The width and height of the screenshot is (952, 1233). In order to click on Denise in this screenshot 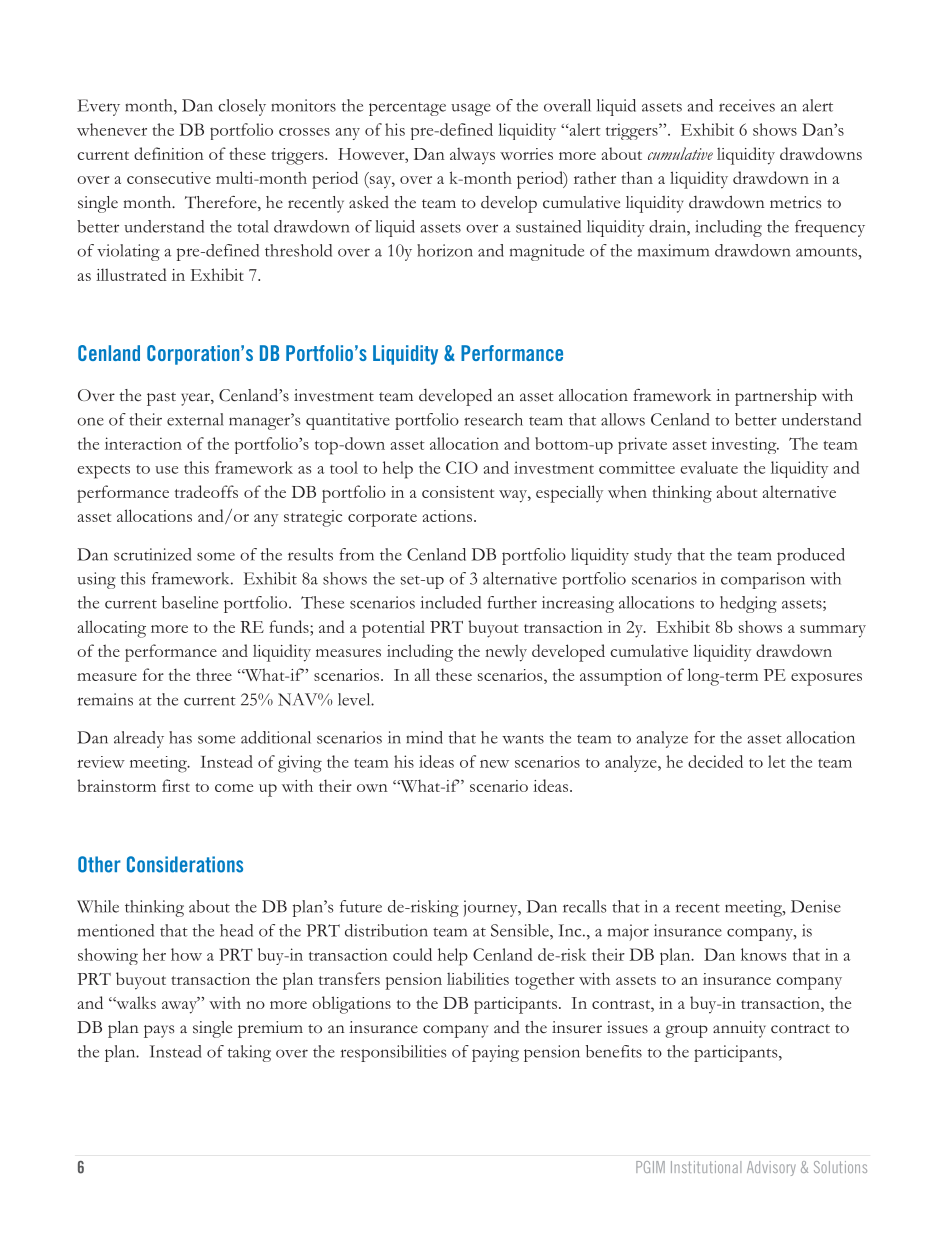, I will do `click(816, 906)`.
